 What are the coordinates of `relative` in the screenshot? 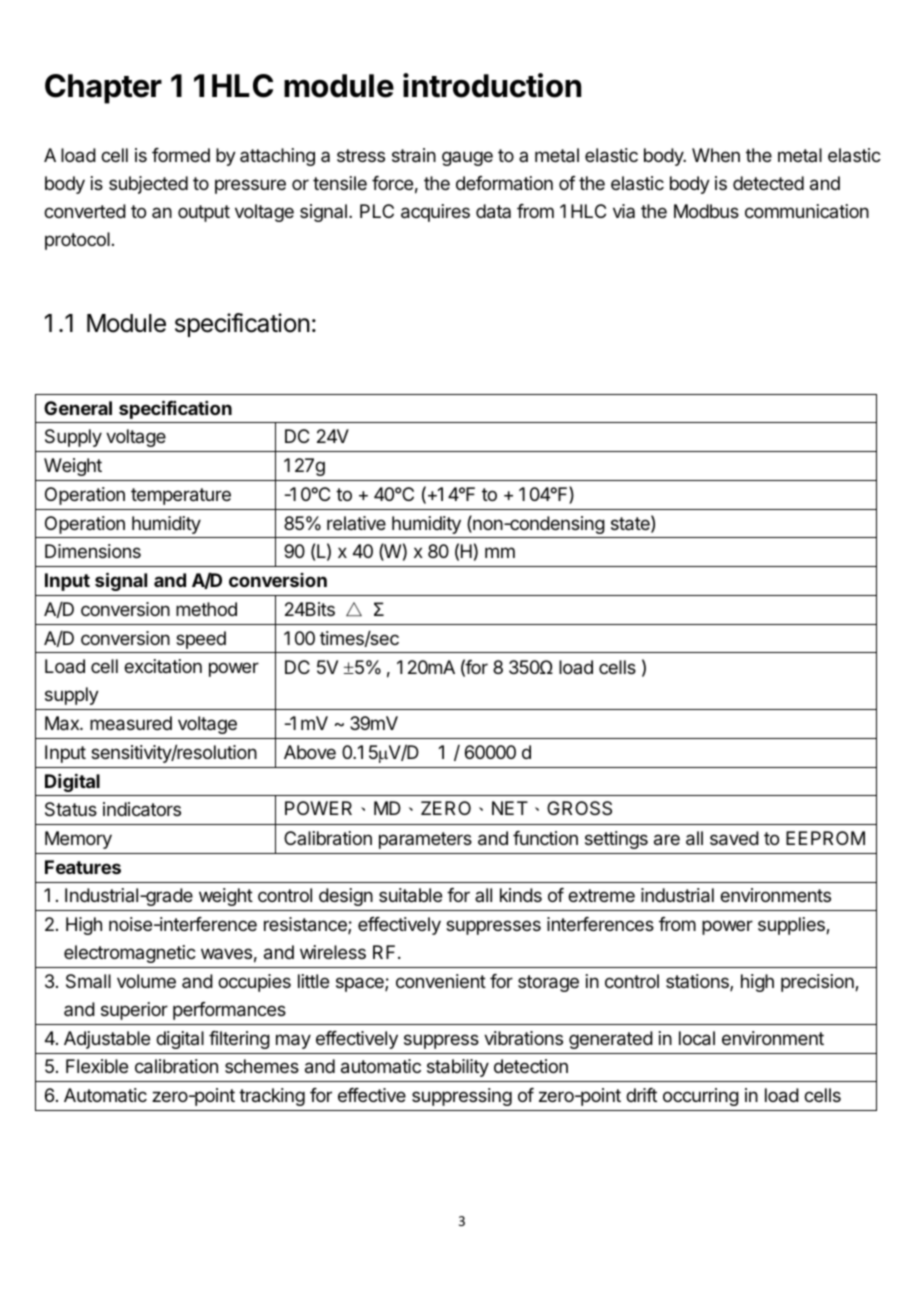 It's located at (356, 523).
